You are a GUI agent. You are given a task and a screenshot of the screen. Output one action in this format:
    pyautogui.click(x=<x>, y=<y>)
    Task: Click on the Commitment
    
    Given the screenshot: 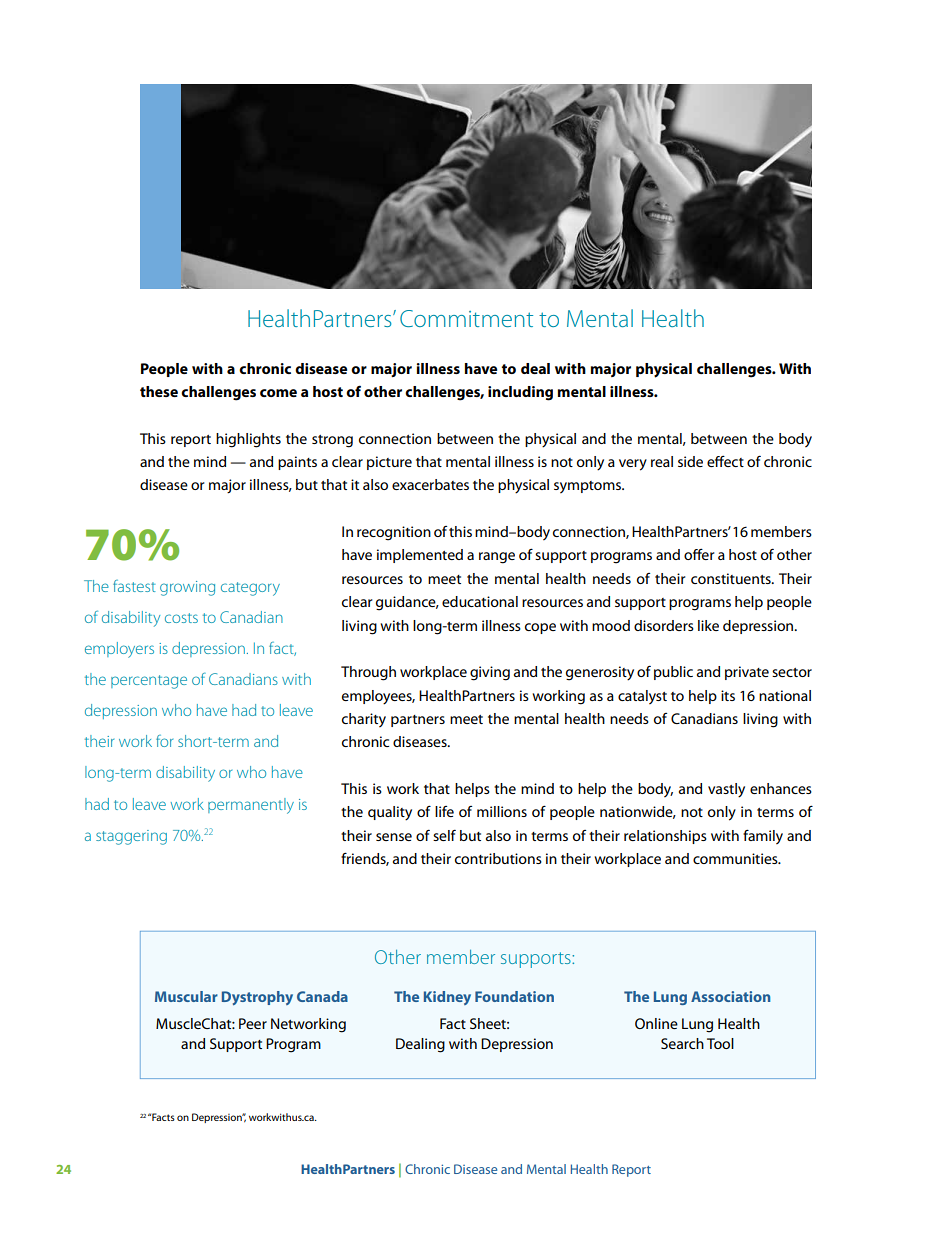 What is the action you would take?
    pyautogui.click(x=466, y=318)
